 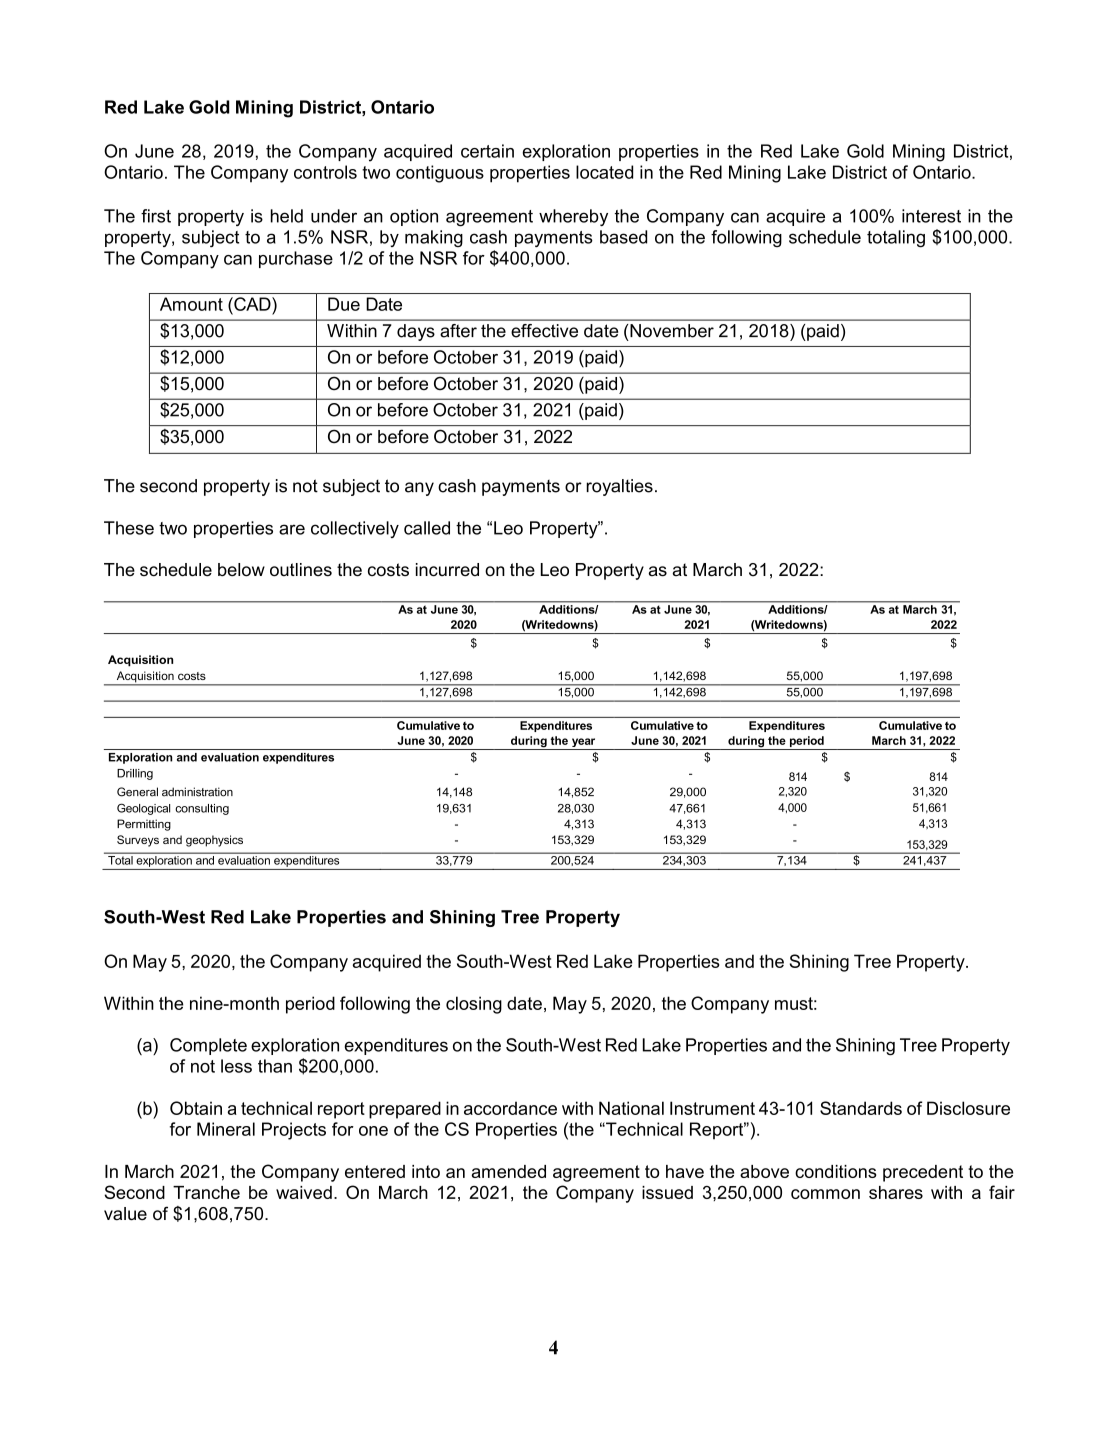 I want to click on located, so click(x=604, y=172).
